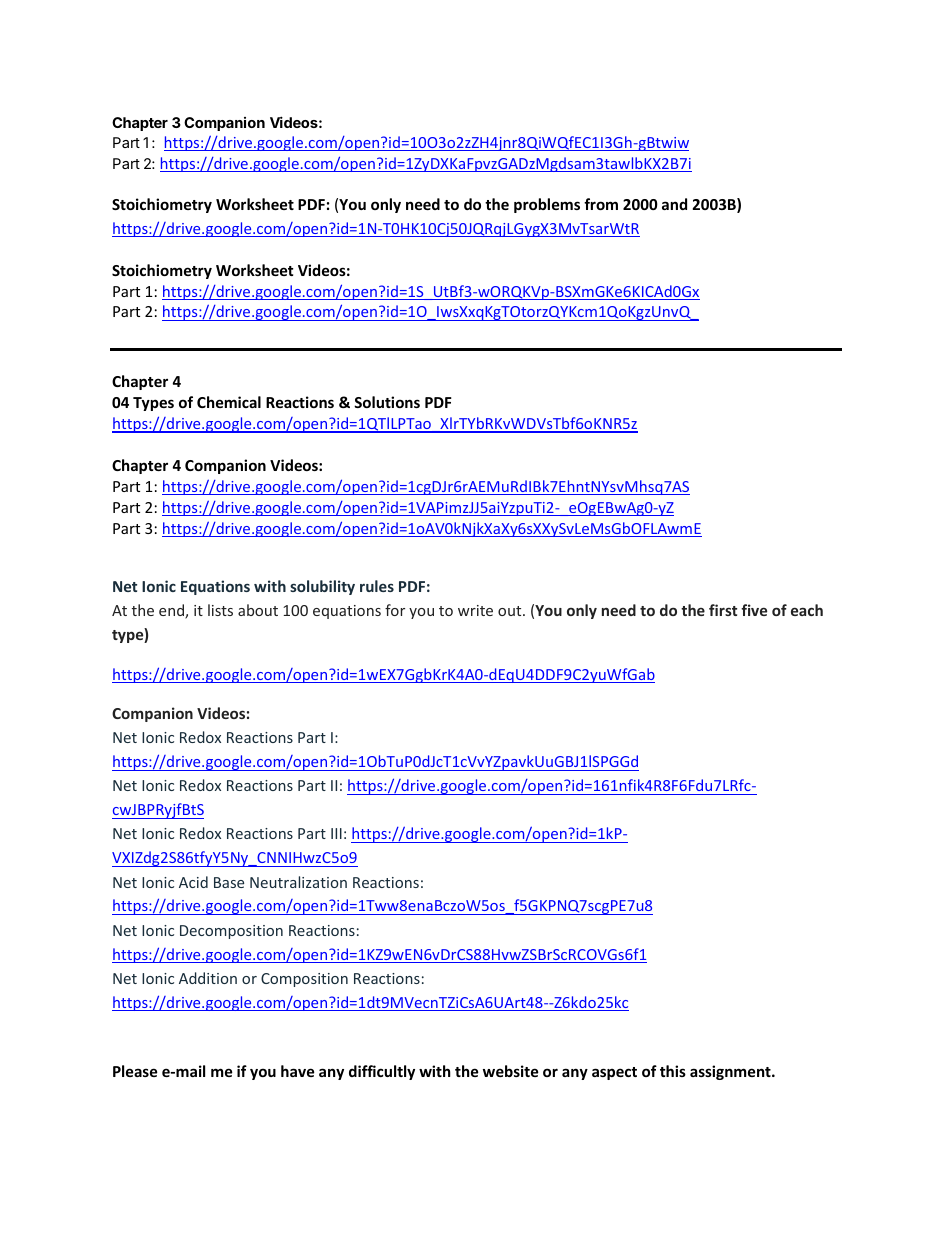  What do you see at coordinates (229, 882) in the document?
I see `Base` at bounding box center [229, 882].
